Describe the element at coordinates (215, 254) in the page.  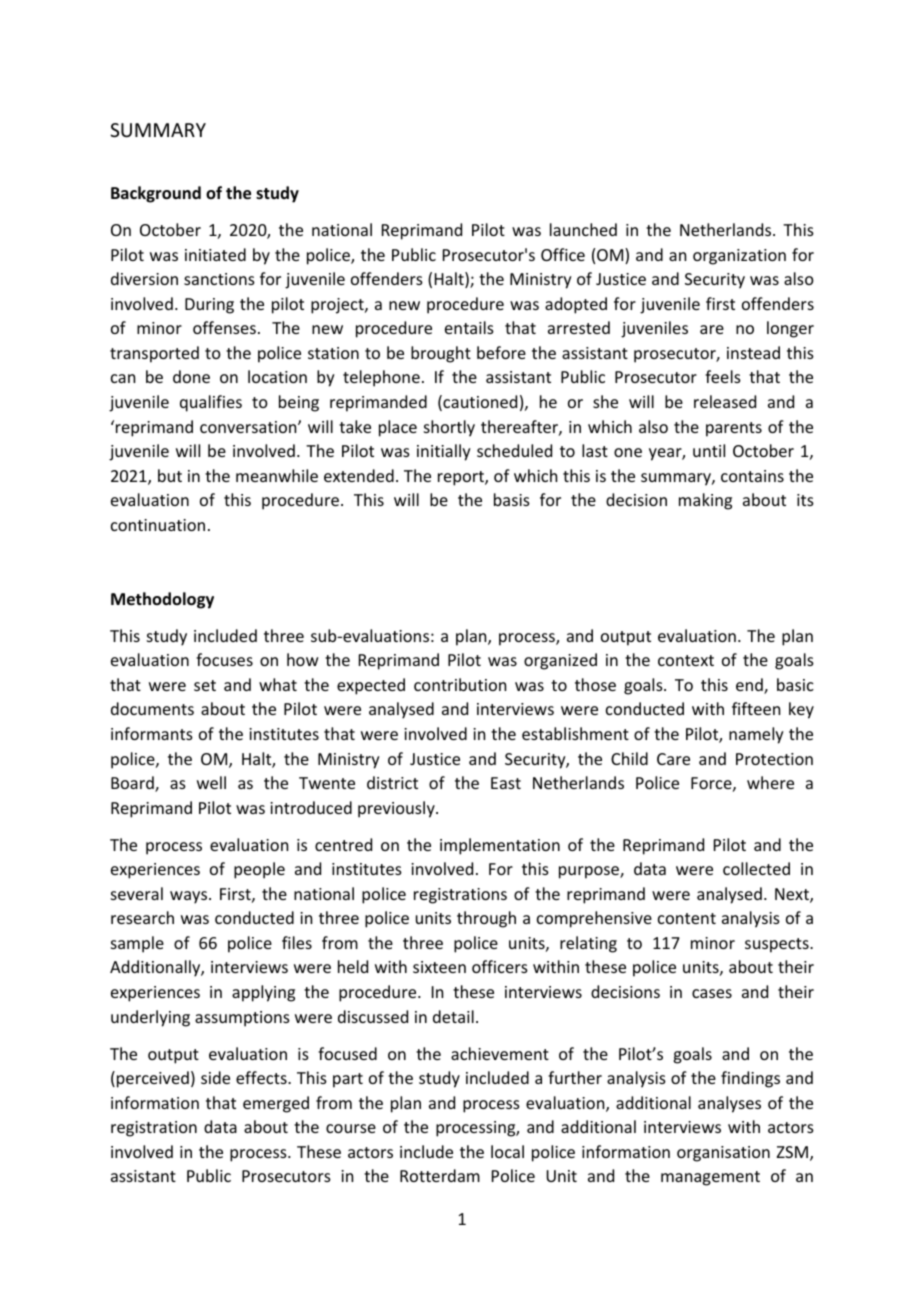
I see `initiated` at that location.
